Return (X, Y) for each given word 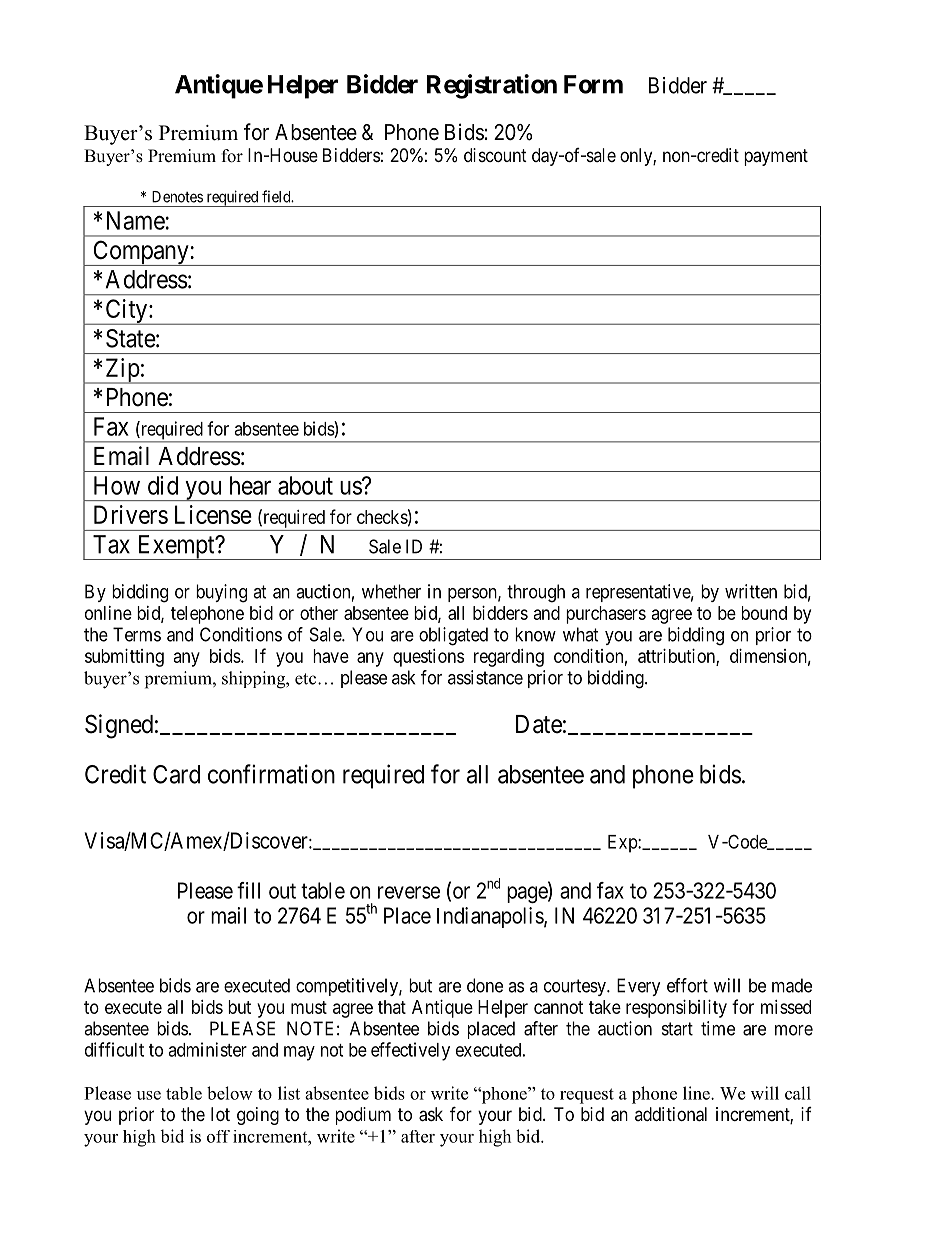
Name (136, 220)
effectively (410, 1051)
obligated (453, 636)
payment (776, 157)
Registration (492, 86)
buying (221, 593)
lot (220, 1114)
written (751, 591)
